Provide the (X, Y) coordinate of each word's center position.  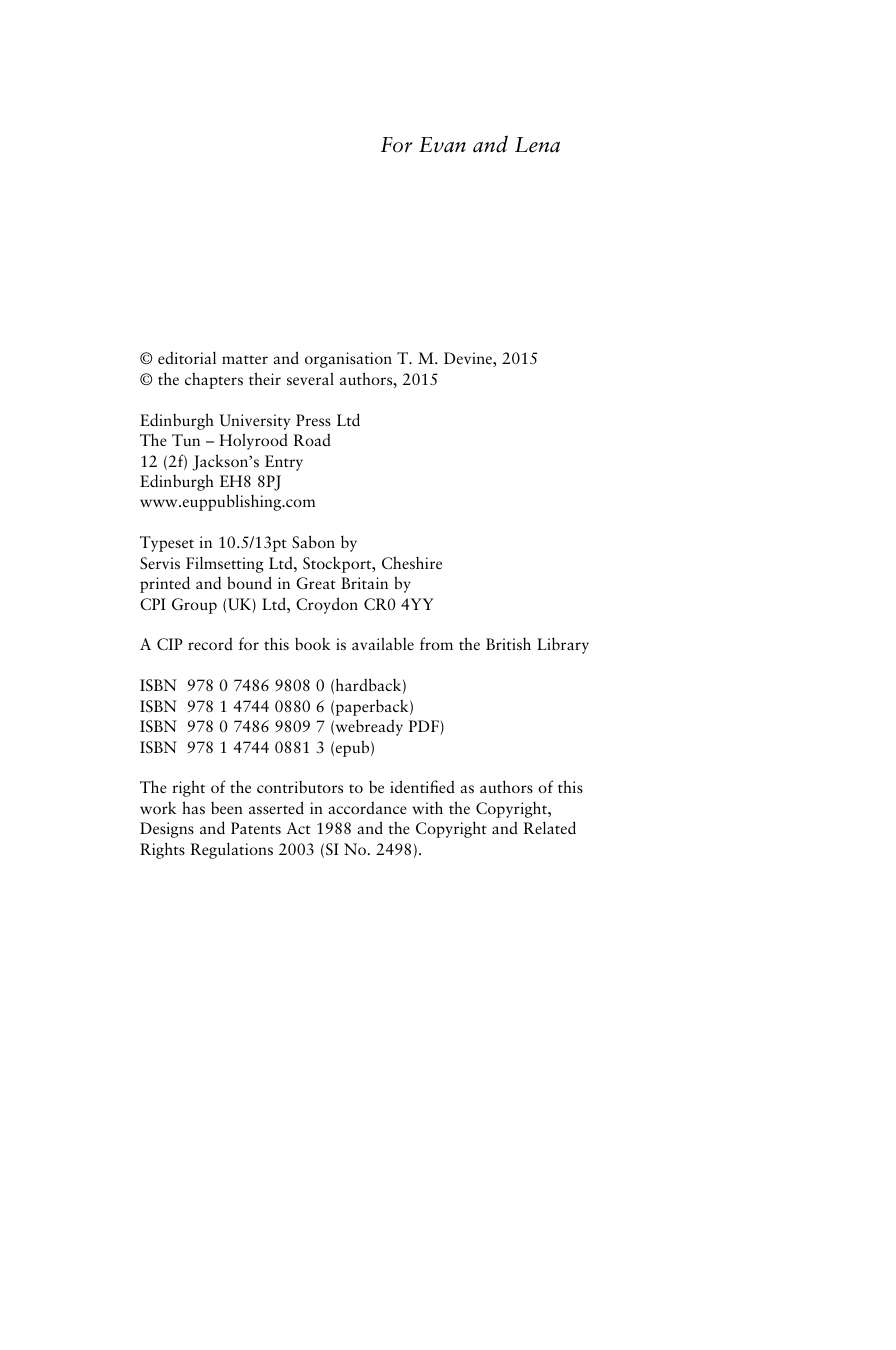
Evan (442, 145)
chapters (214, 380)
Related (550, 827)
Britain (364, 583)
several (310, 378)
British (508, 644)
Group (194, 606)
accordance (367, 807)
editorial (187, 357)
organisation (348, 360)
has (193, 807)
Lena (537, 145)
